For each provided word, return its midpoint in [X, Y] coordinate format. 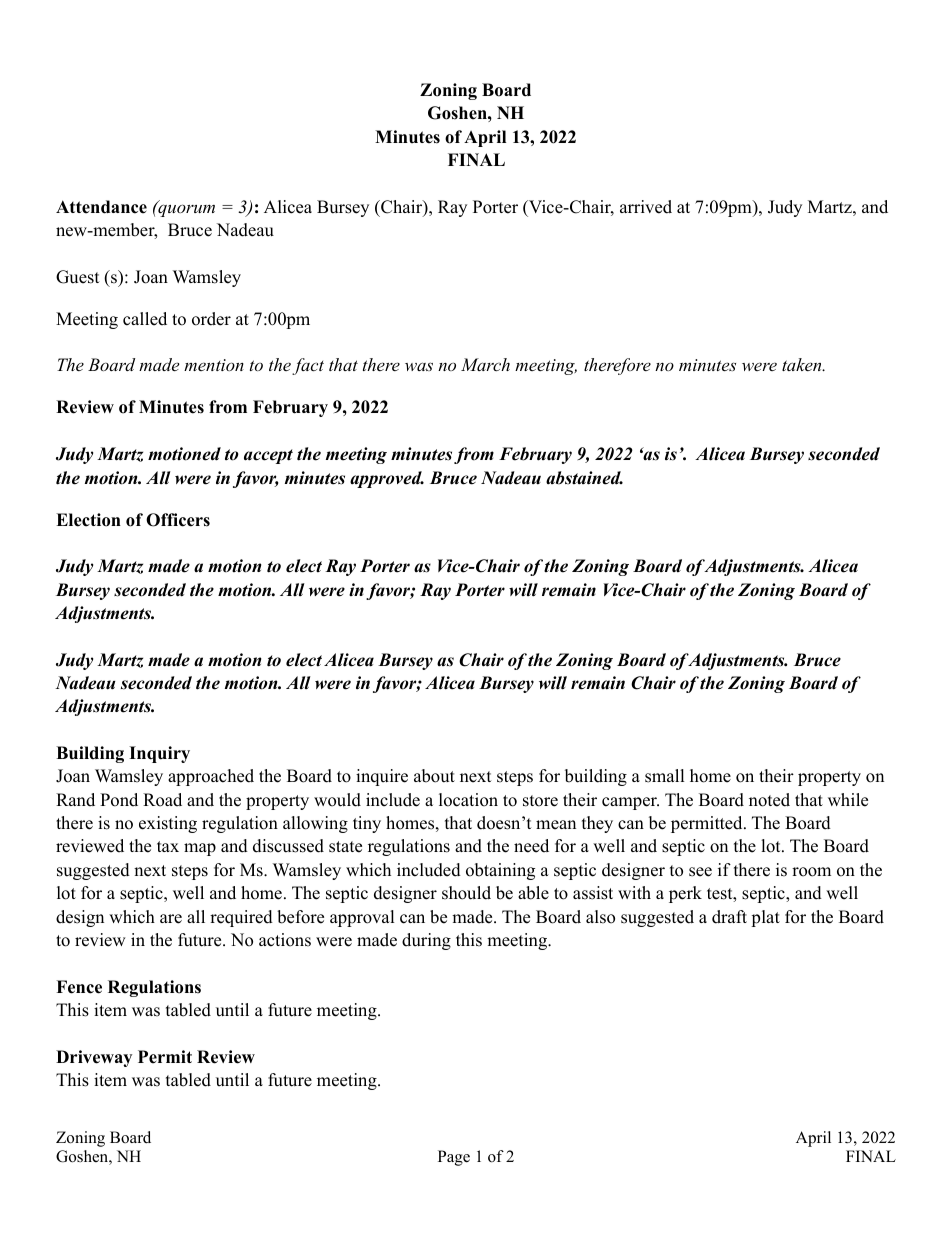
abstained [584, 478]
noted [769, 800]
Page [454, 1158]
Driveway [94, 1058]
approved [387, 479]
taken [803, 364]
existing [168, 824]
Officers [178, 520]
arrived [646, 207]
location [468, 800]
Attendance [101, 207]
